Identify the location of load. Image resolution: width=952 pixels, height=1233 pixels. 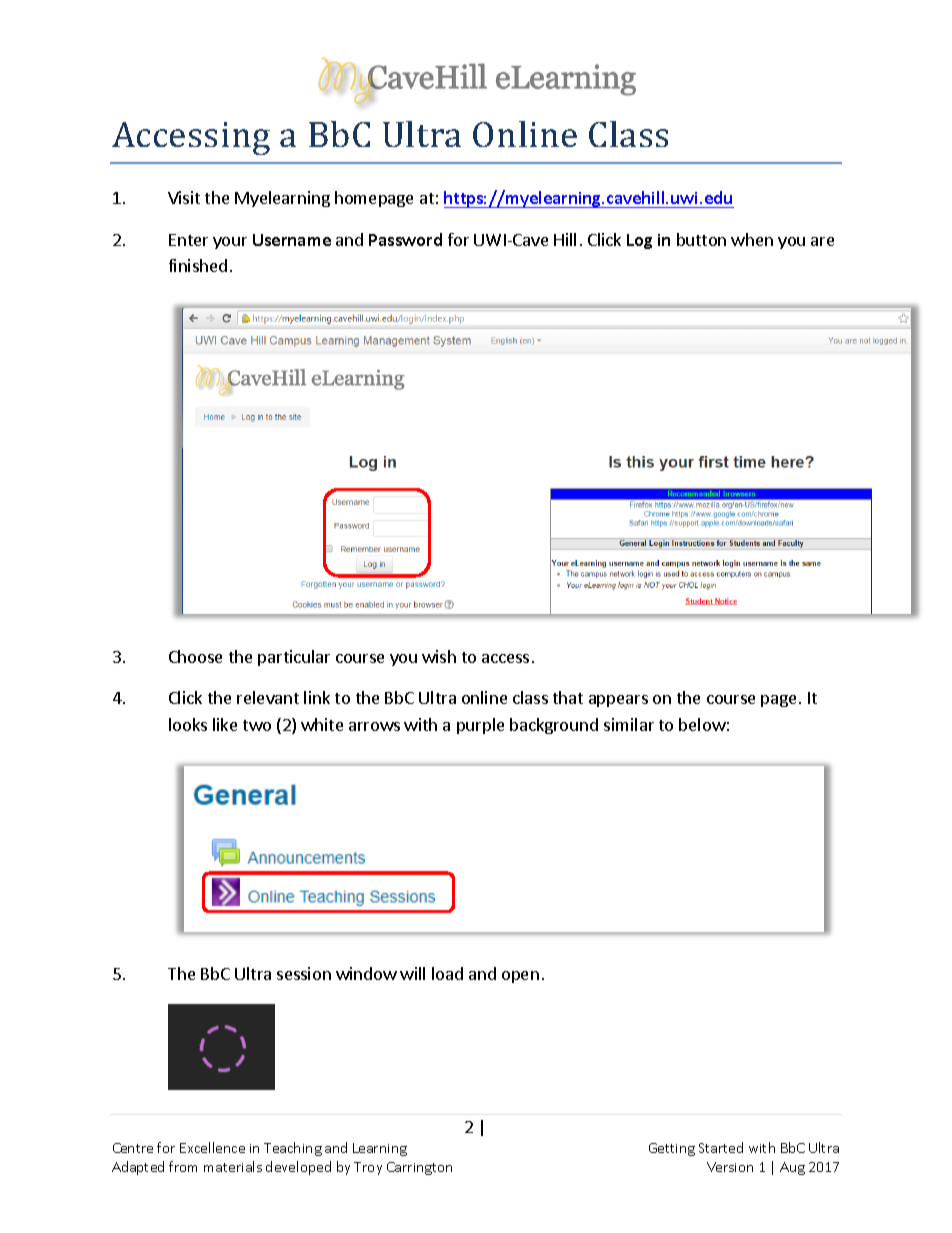
(447, 973).
